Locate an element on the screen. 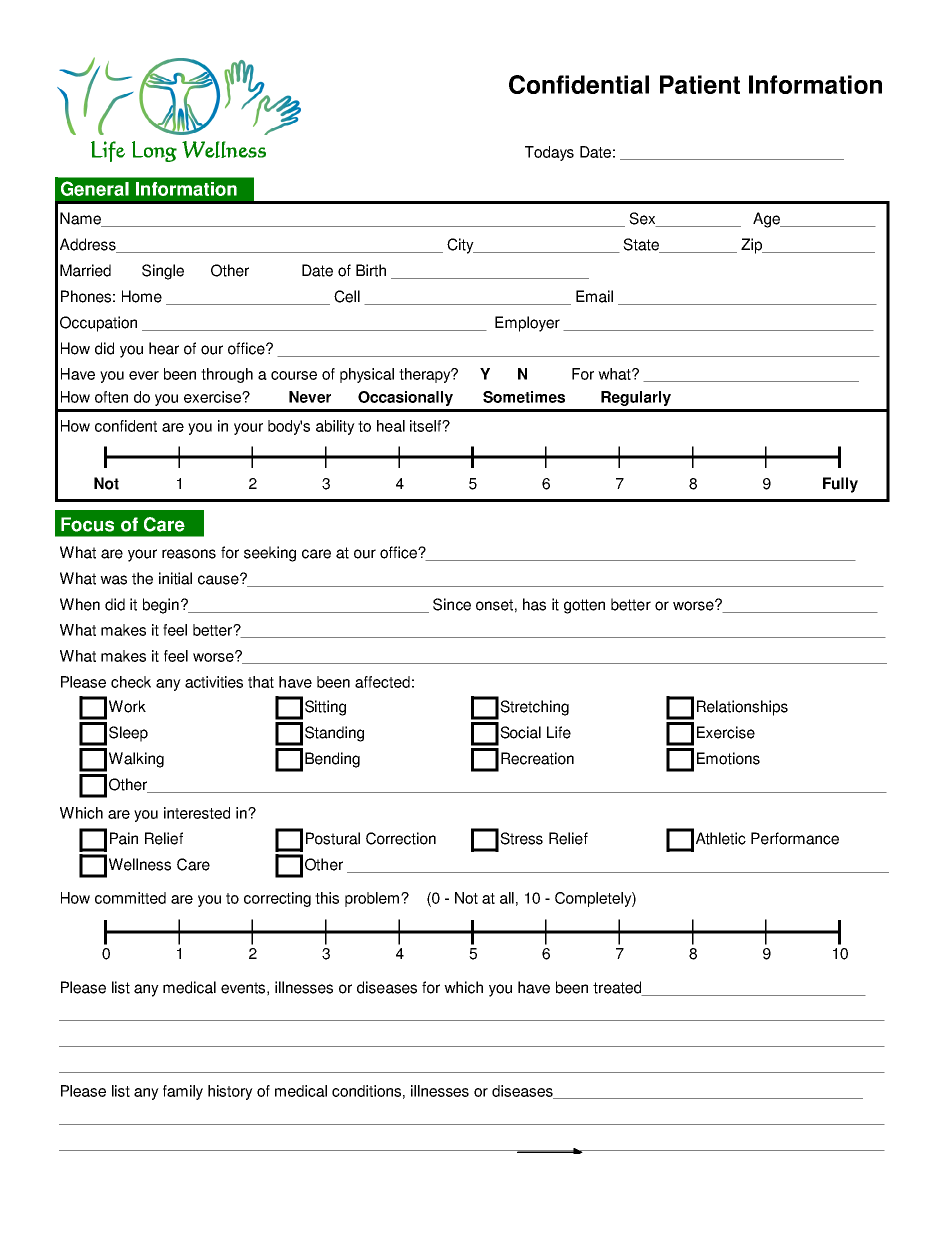  history is located at coordinates (230, 1092).
